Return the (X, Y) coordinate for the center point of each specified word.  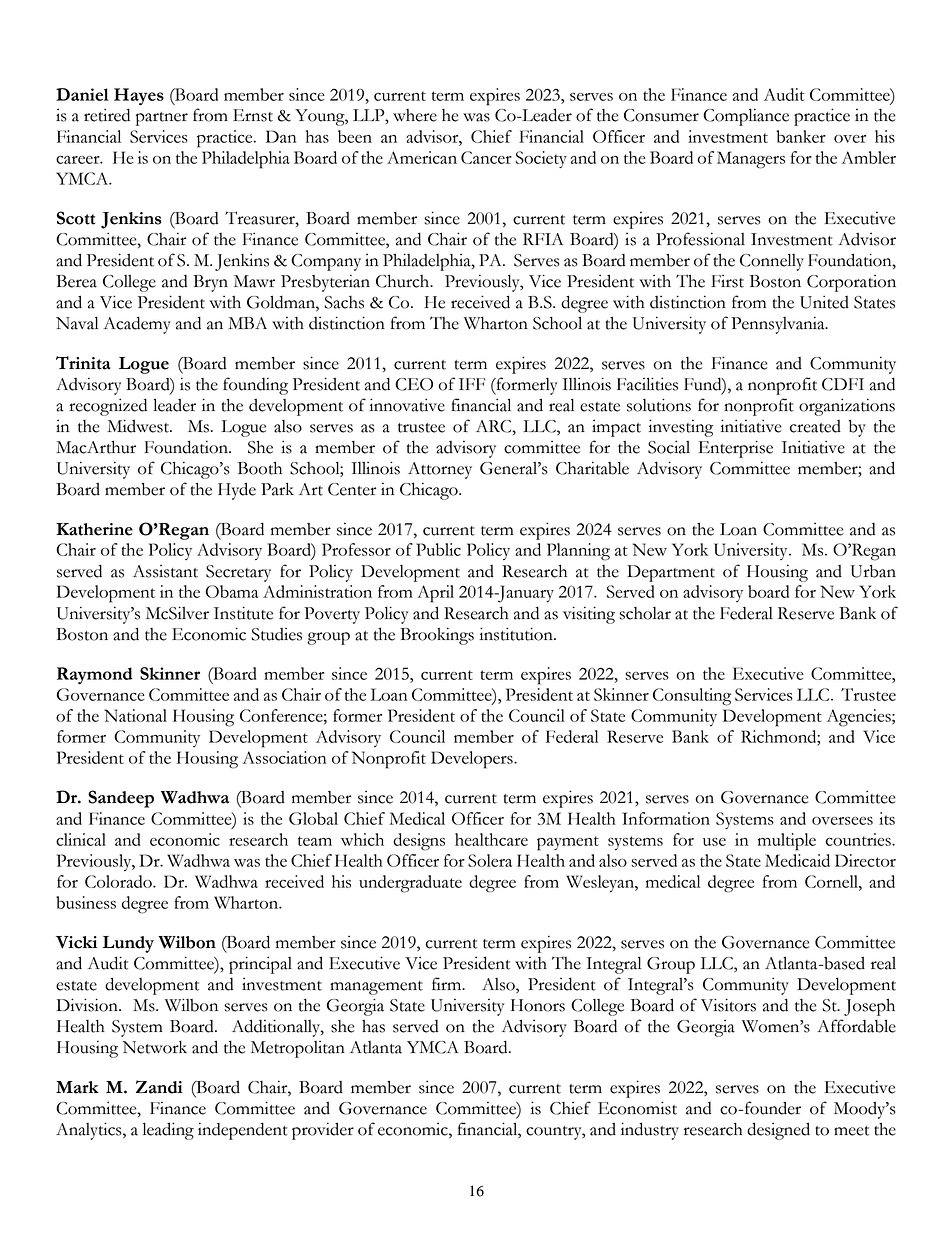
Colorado (119, 881)
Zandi (159, 1087)
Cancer (486, 157)
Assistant (165, 571)
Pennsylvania (779, 325)
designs (419, 842)
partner (162, 119)
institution (517, 634)
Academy (137, 325)
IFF (472, 384)
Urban (873, 571)
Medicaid (797, 860)
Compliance (746, 117)
